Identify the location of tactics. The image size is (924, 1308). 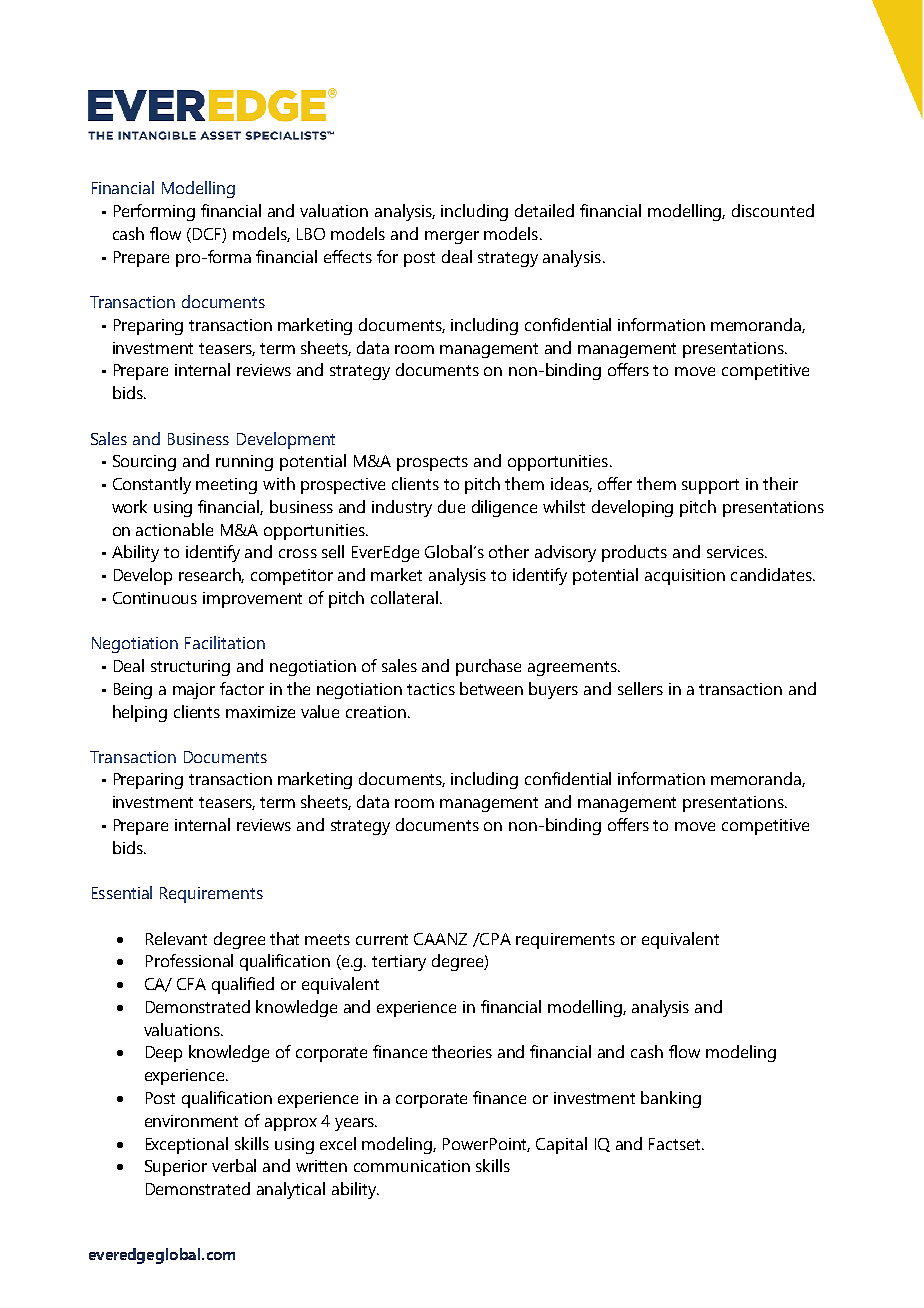
(431, 689).
